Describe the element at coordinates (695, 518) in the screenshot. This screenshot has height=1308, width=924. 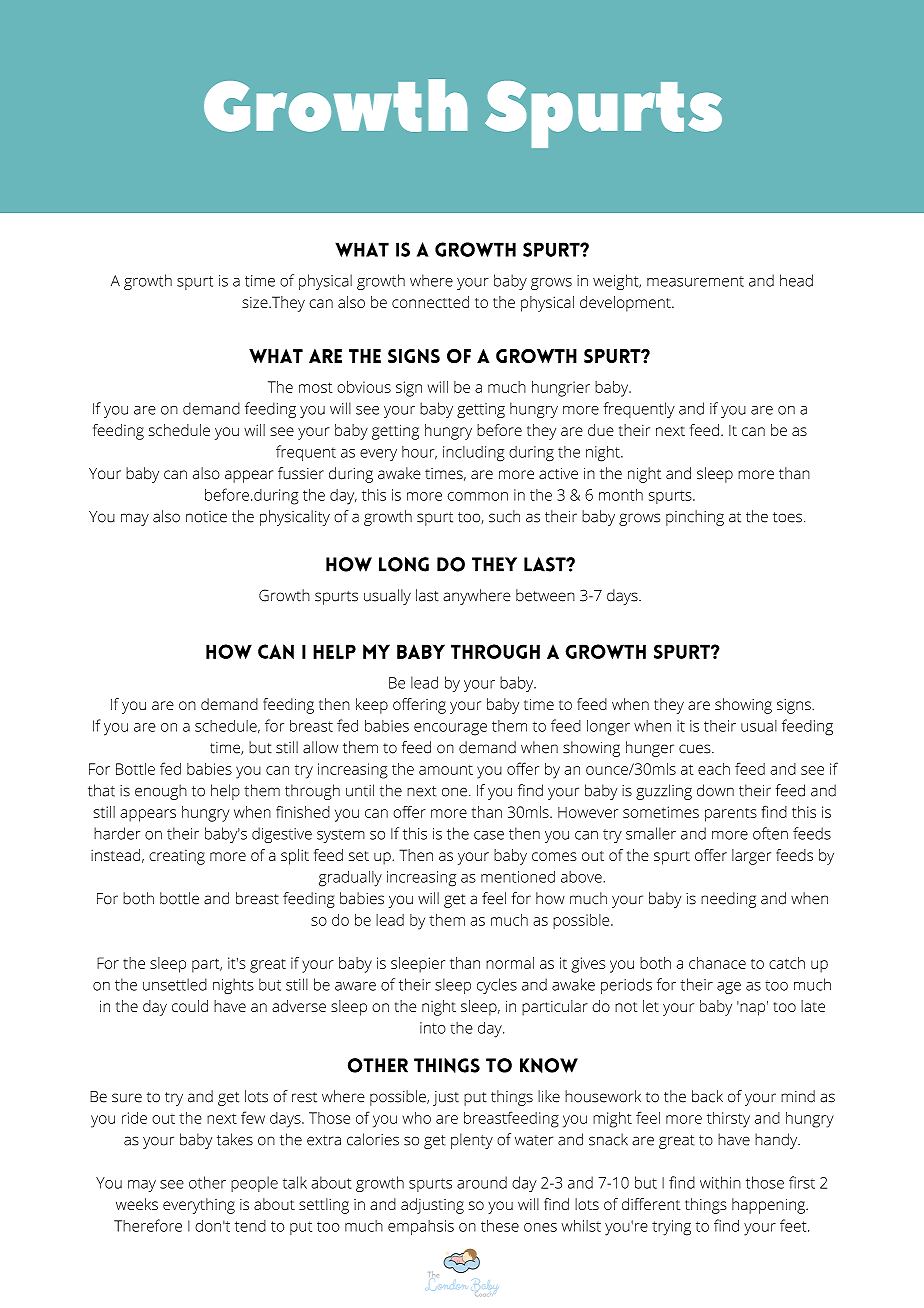
I see `pinching` at that location.
